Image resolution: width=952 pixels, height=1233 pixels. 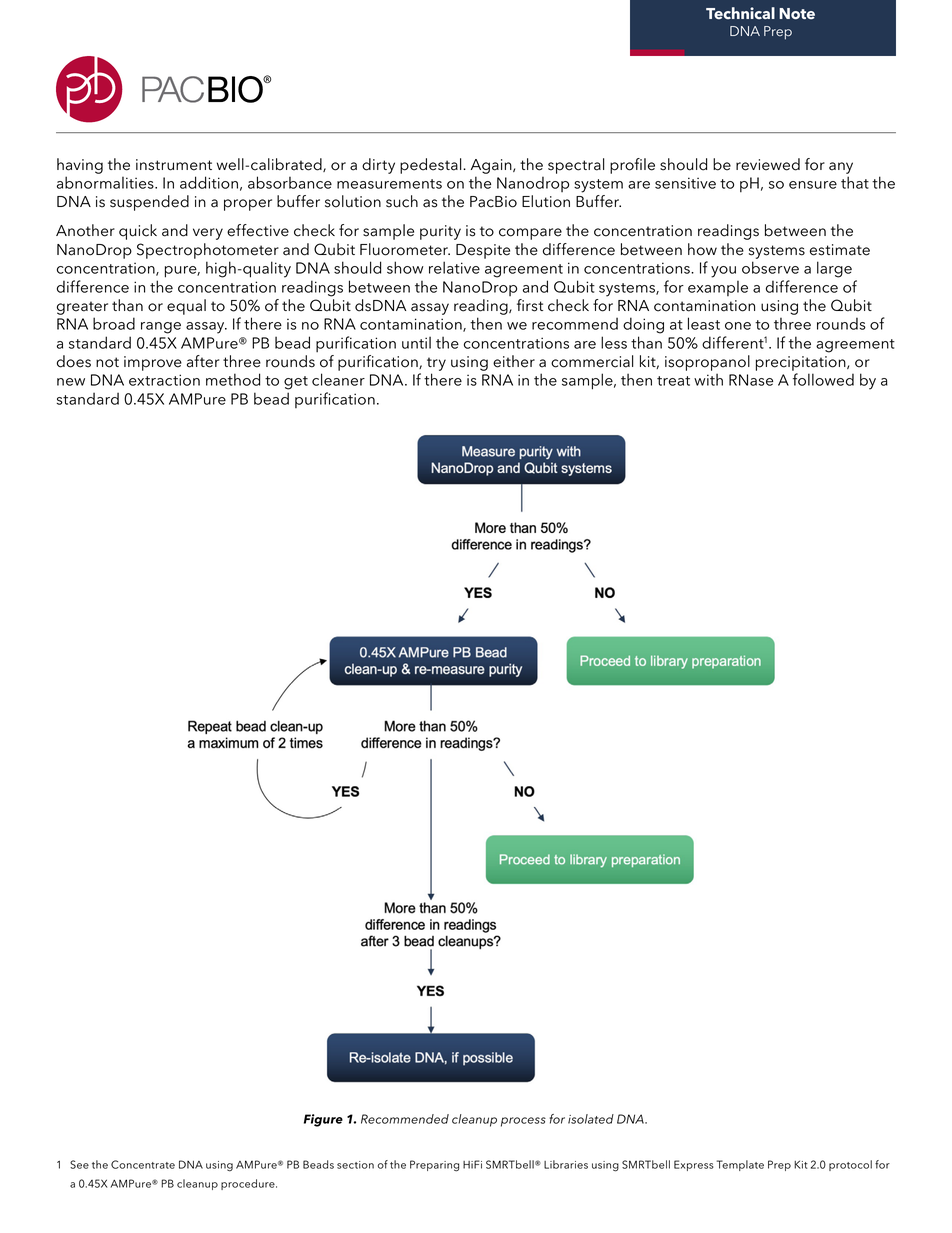 I want to click on Technical, so click(x=740, y=13).
